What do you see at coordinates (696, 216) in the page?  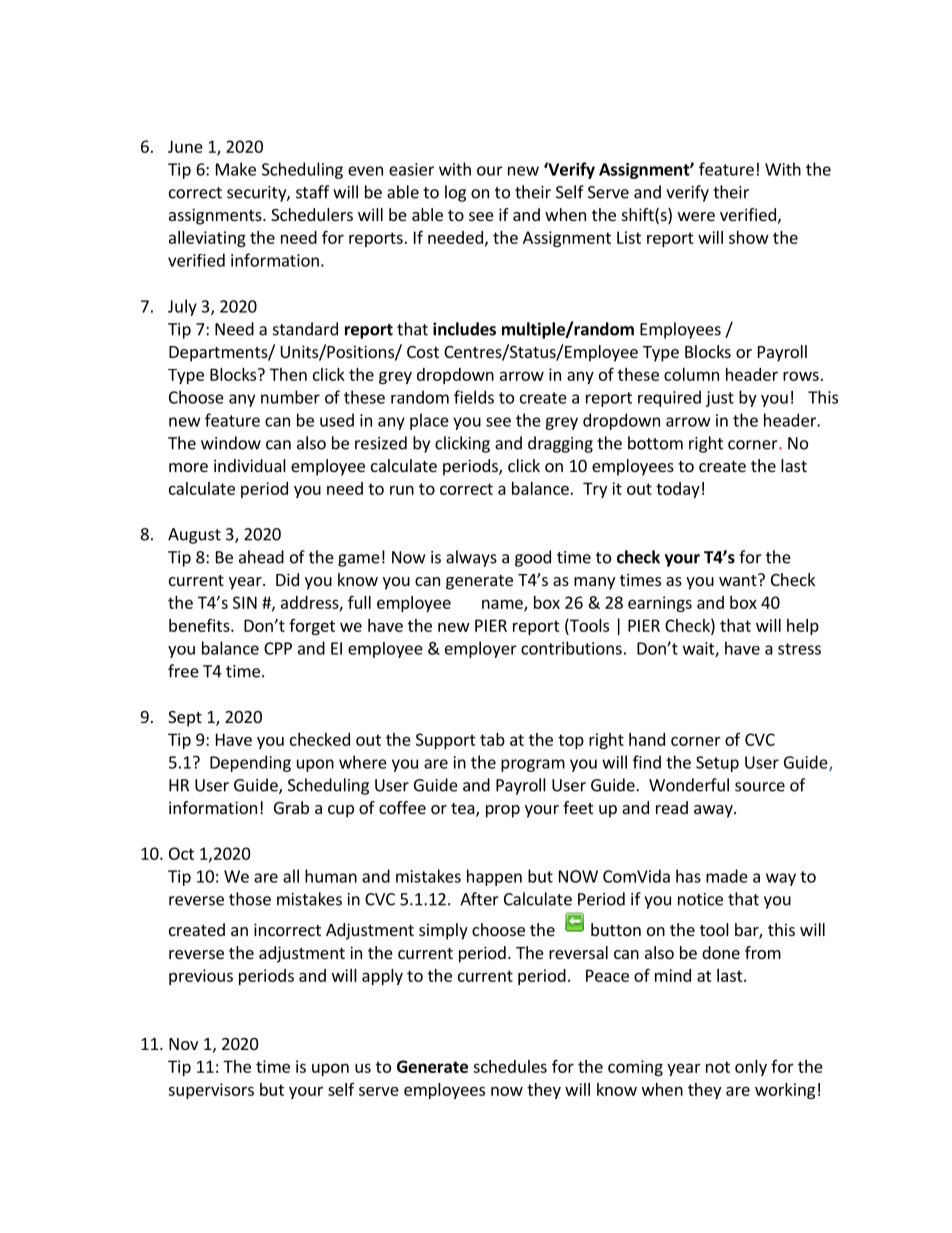 I see `were` at bounding box center [696, 216].
